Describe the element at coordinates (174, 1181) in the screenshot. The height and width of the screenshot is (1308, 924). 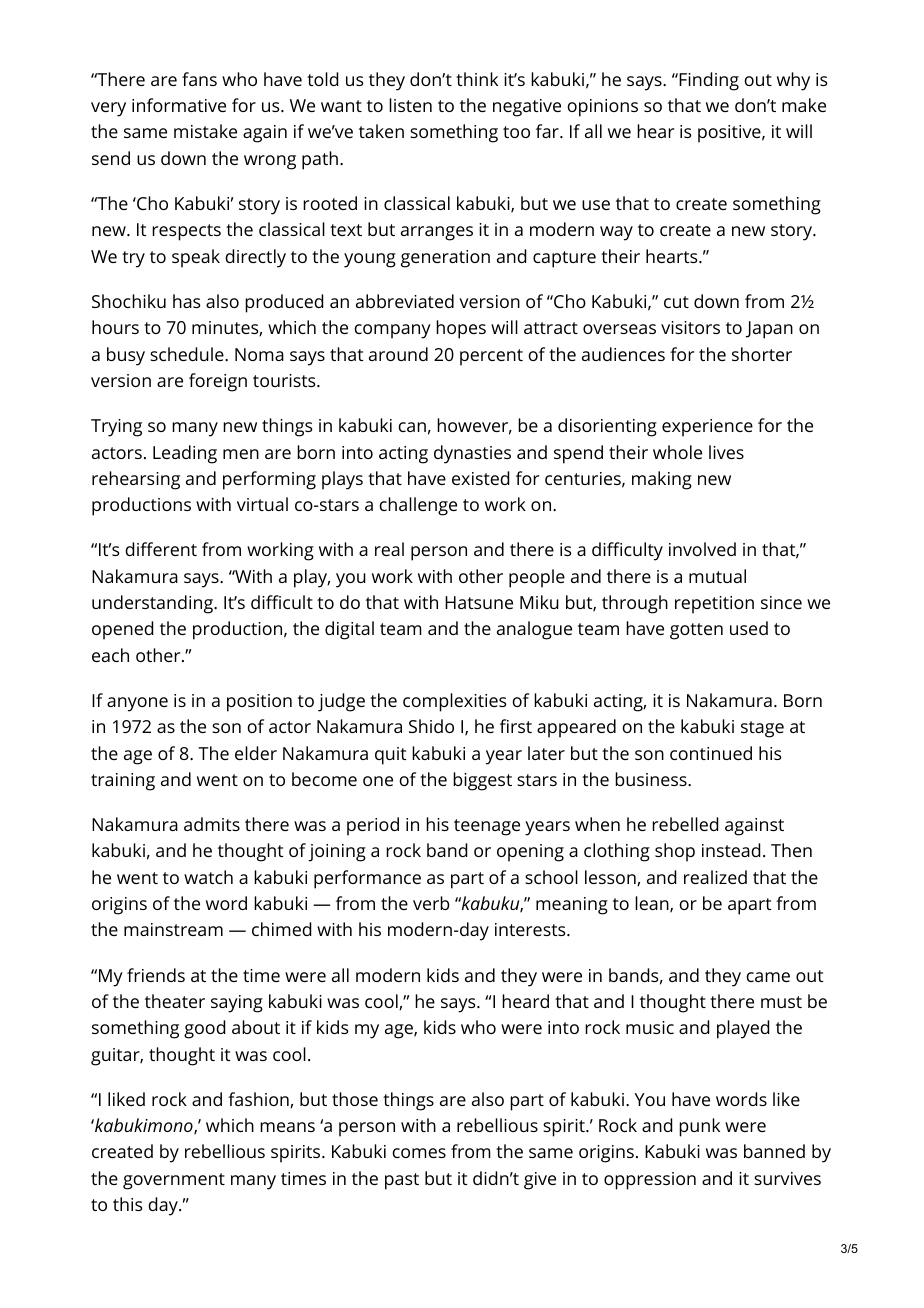
I see `government` at that location.
